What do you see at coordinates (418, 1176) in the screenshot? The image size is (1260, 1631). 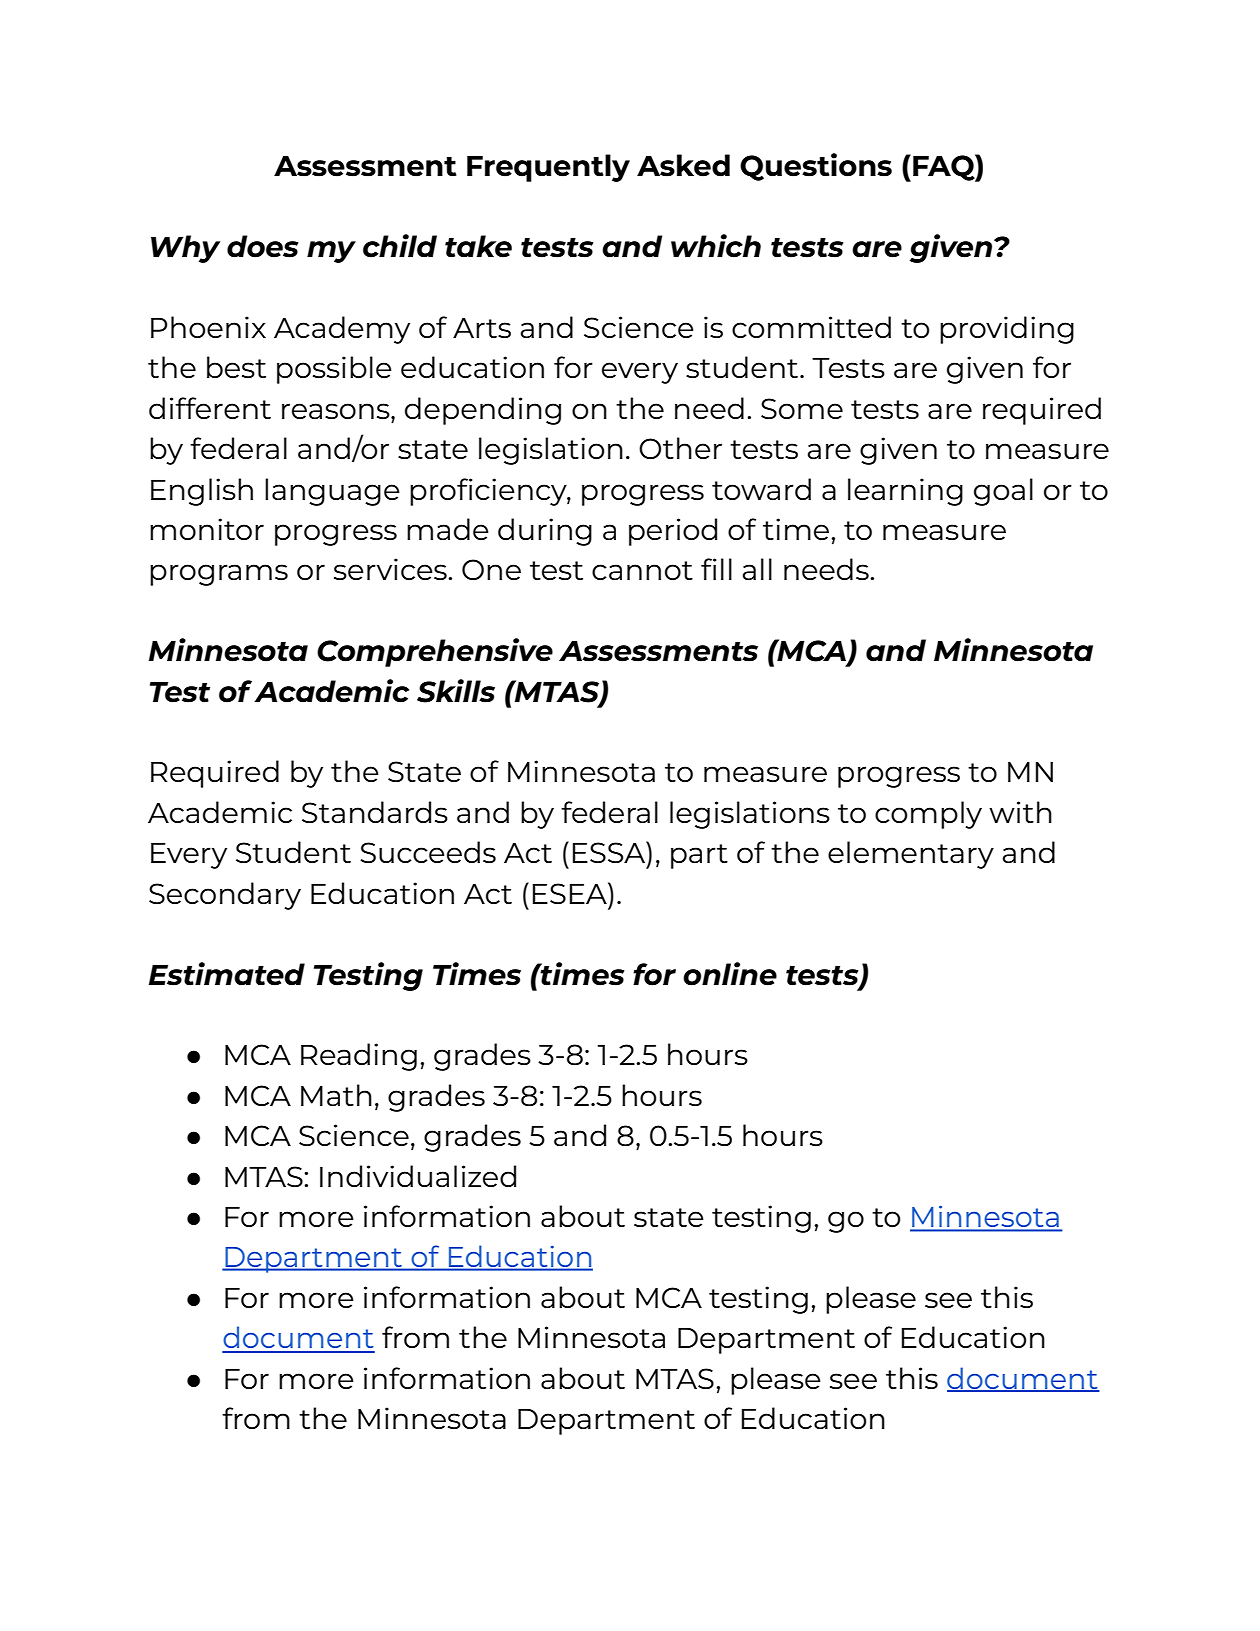 I see `Individualized` at bounding box center [418, 1176].
